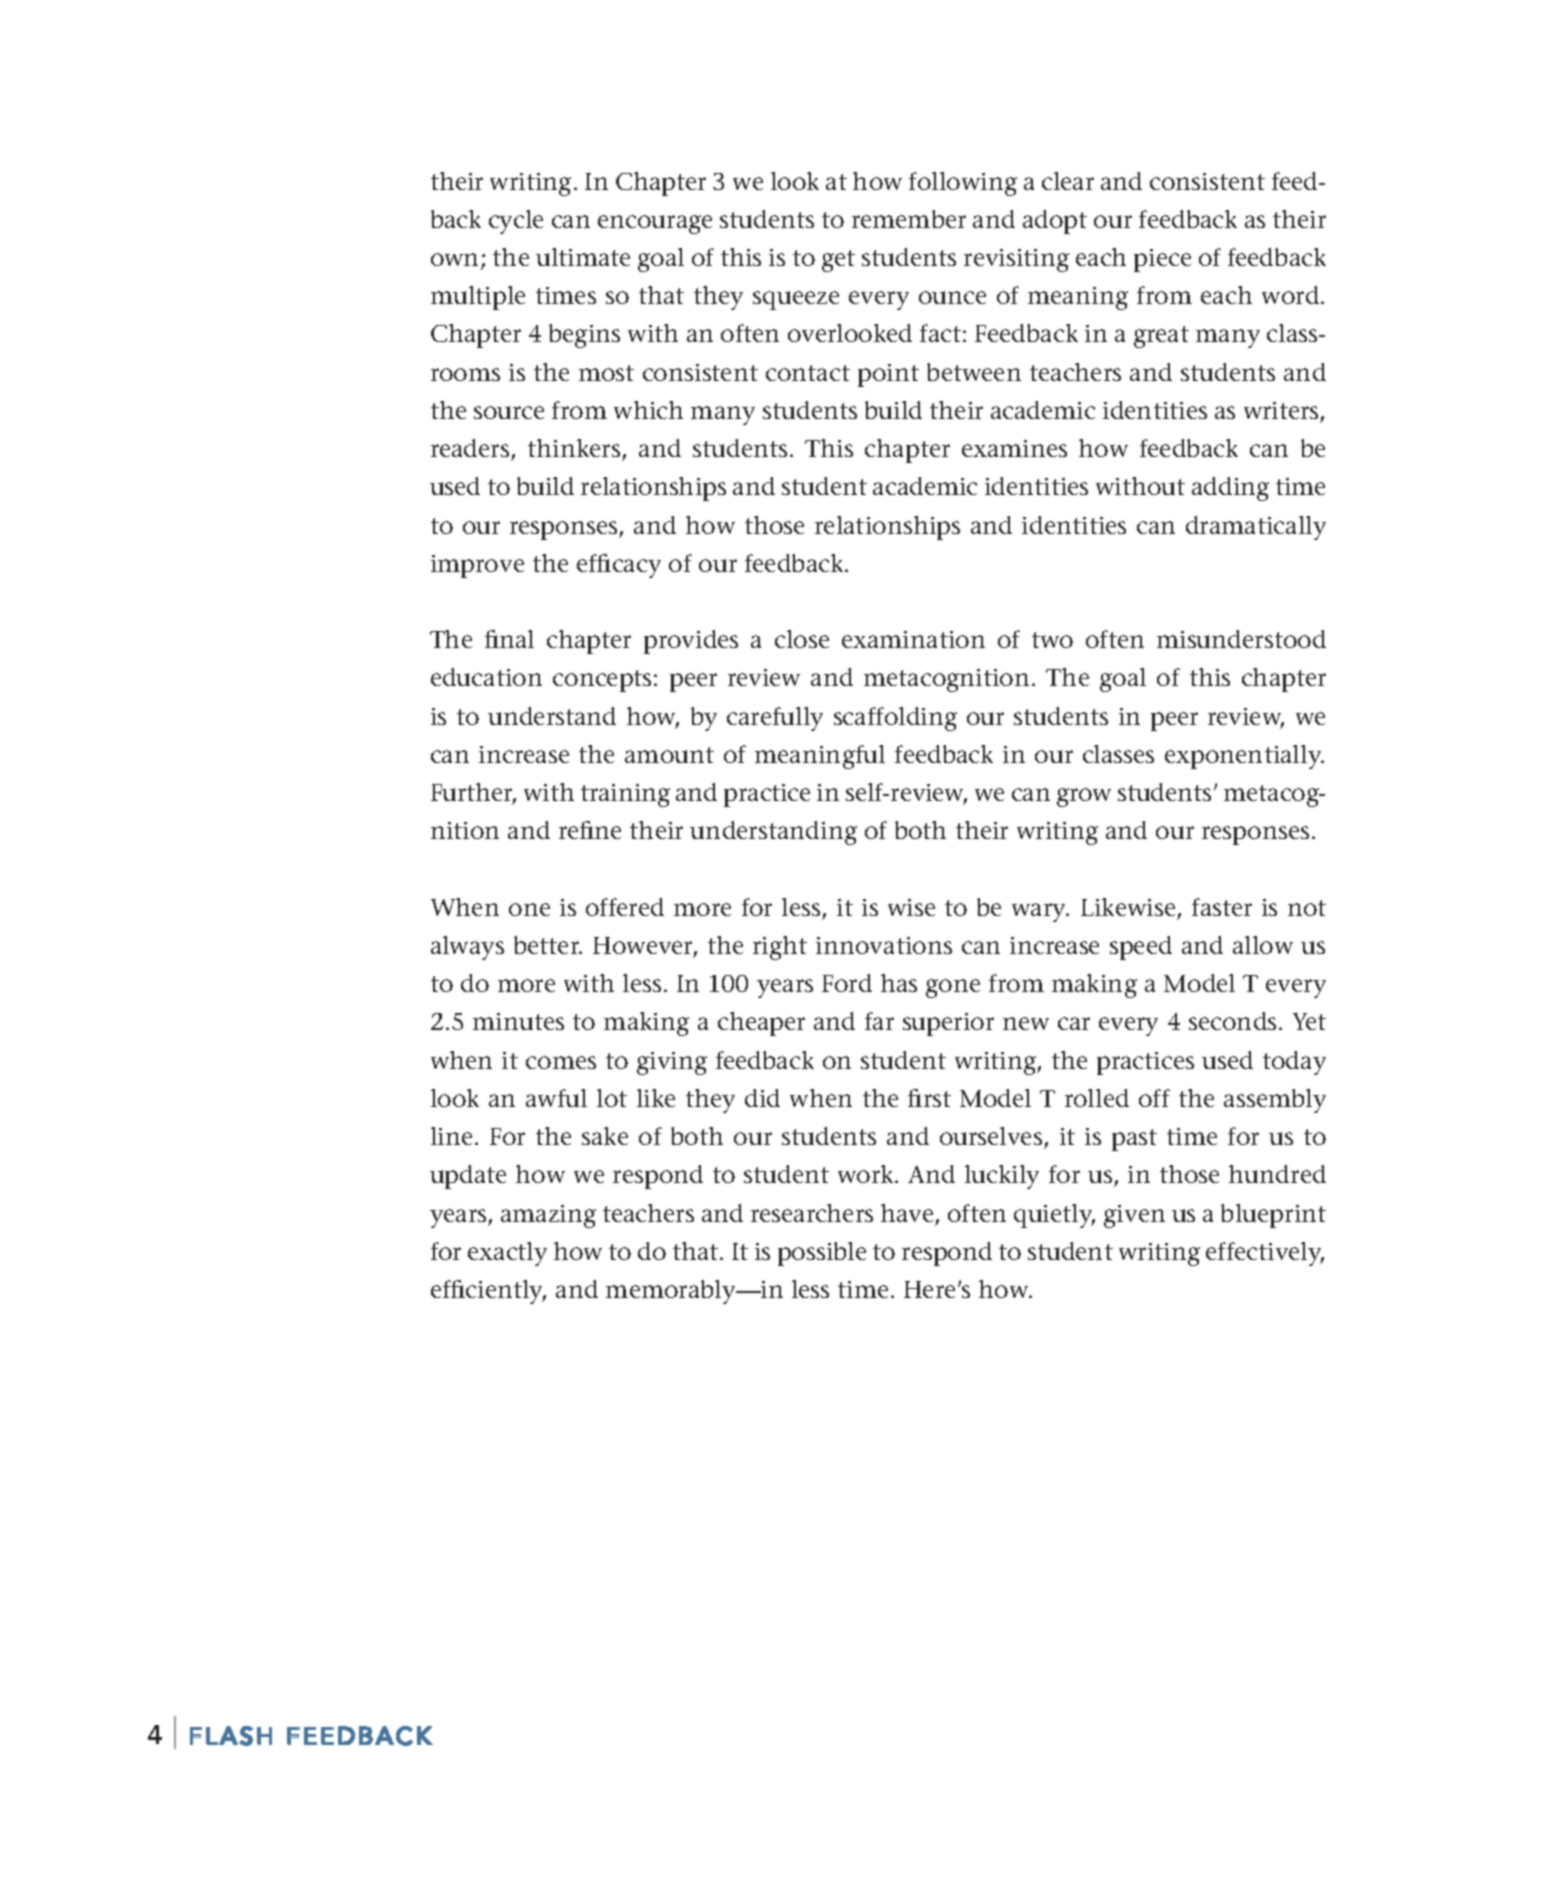  I want to click on exactly, so click(507, 1254).
